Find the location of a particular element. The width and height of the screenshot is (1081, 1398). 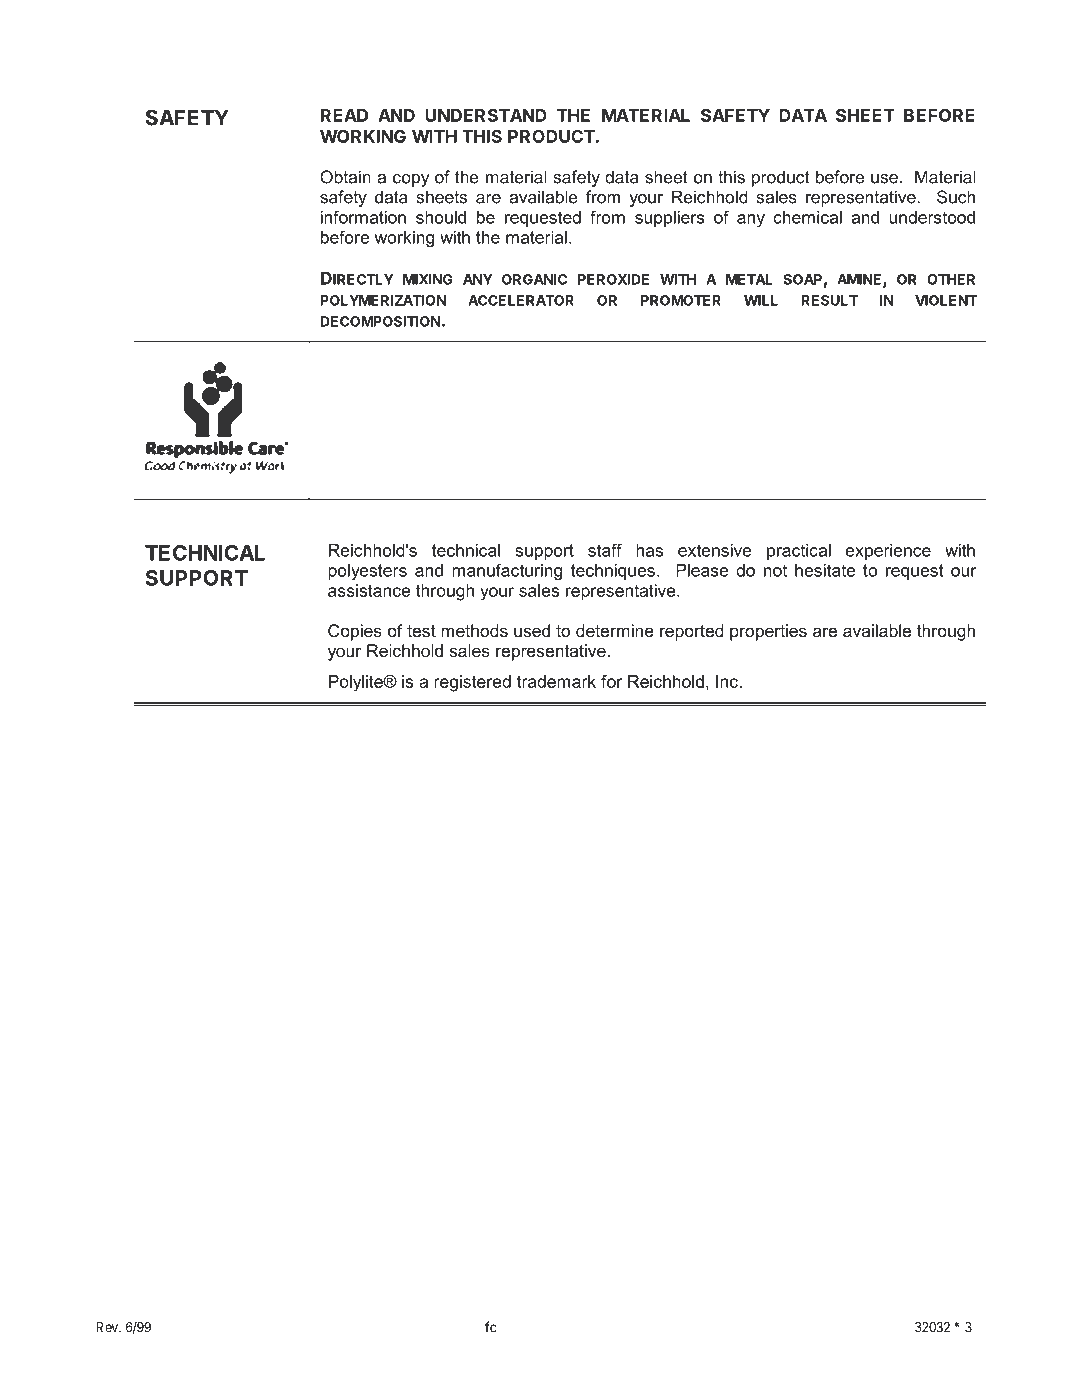

Rev is located at coordinates (108, 1327).
